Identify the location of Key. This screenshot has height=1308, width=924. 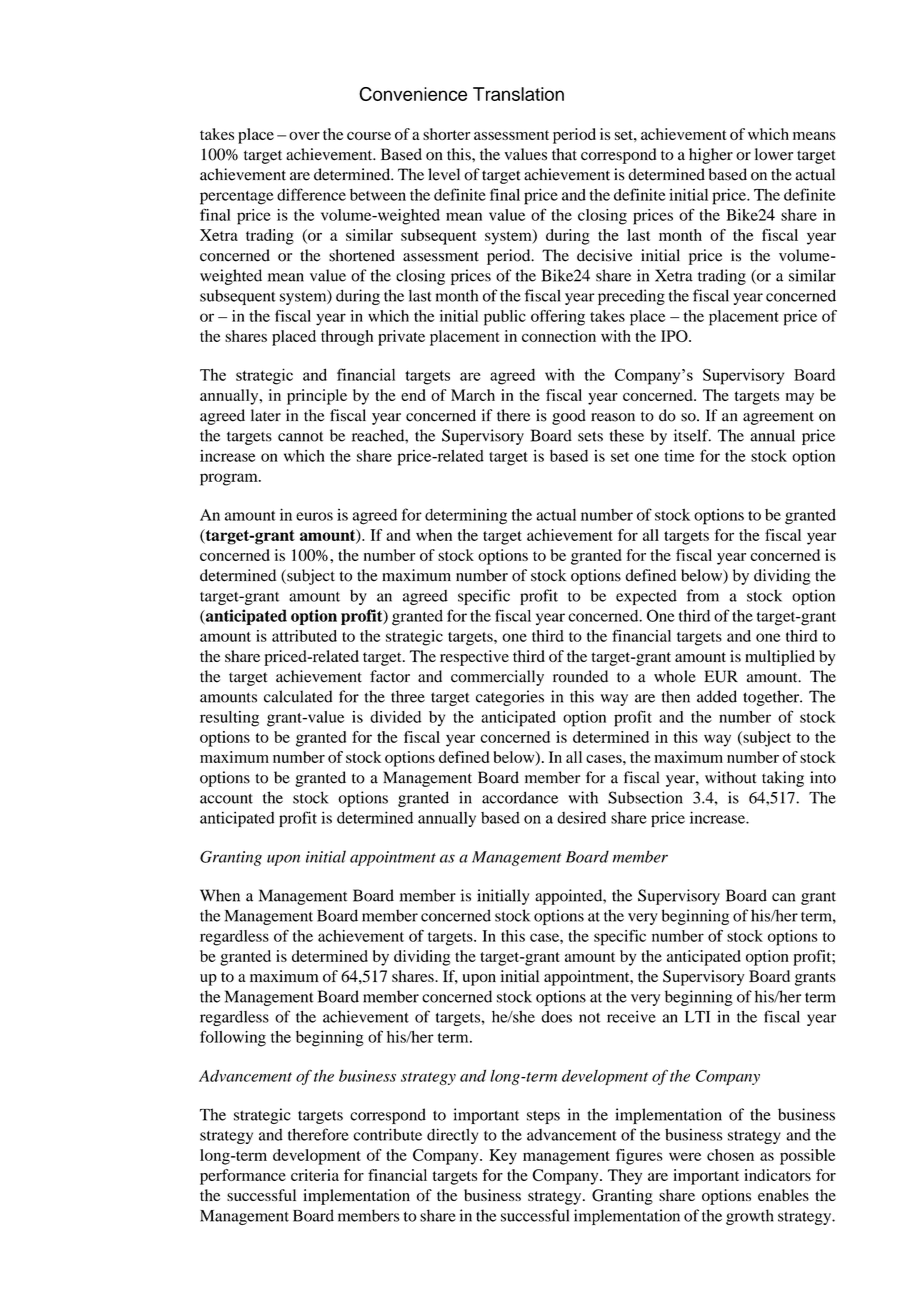
(503, 1157).
